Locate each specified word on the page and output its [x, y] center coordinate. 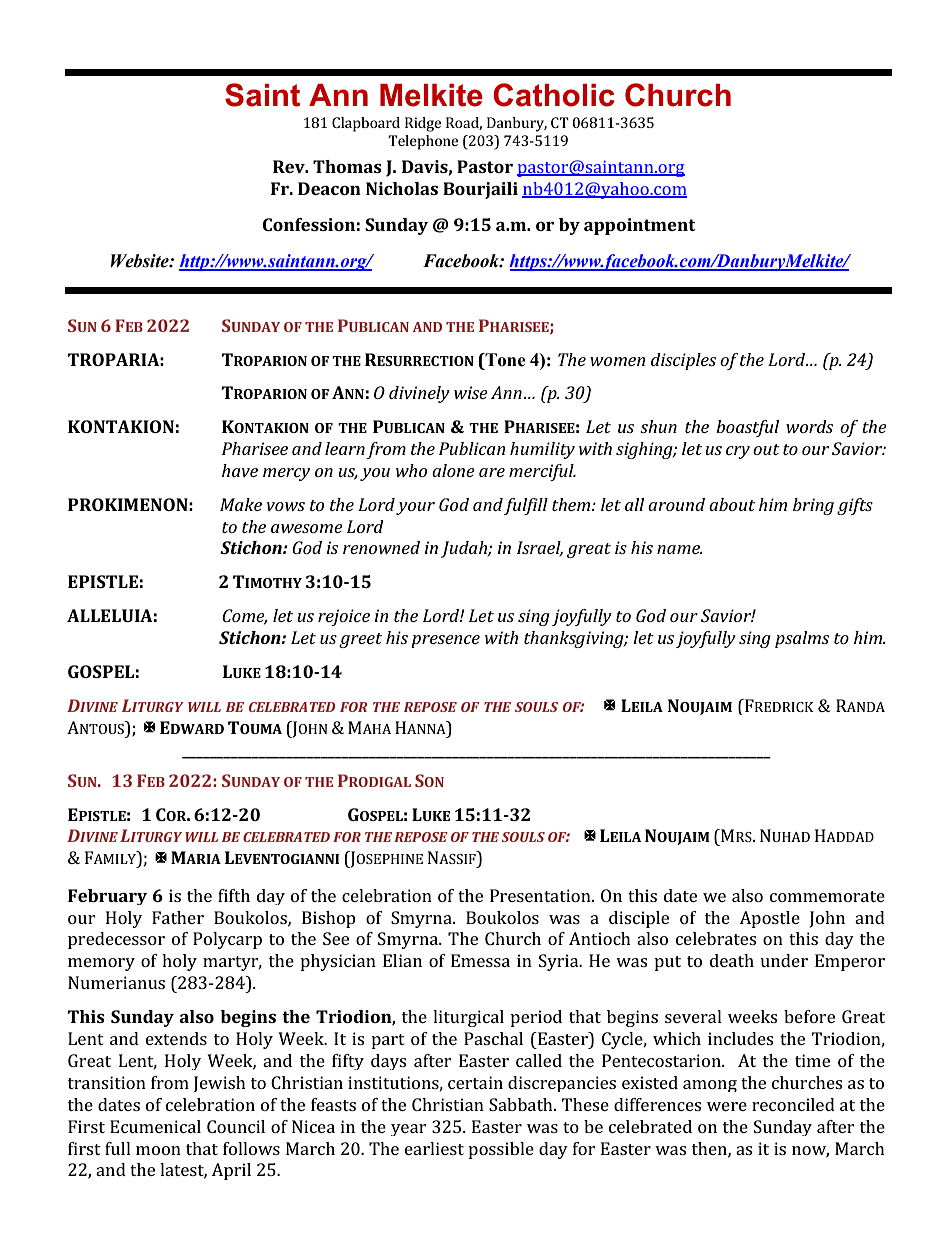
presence [445, 641]
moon [158, 1150]
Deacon [329, 188]
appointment [639, 226]
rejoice [344, 617]
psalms [802, 639]
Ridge [423, 124]
